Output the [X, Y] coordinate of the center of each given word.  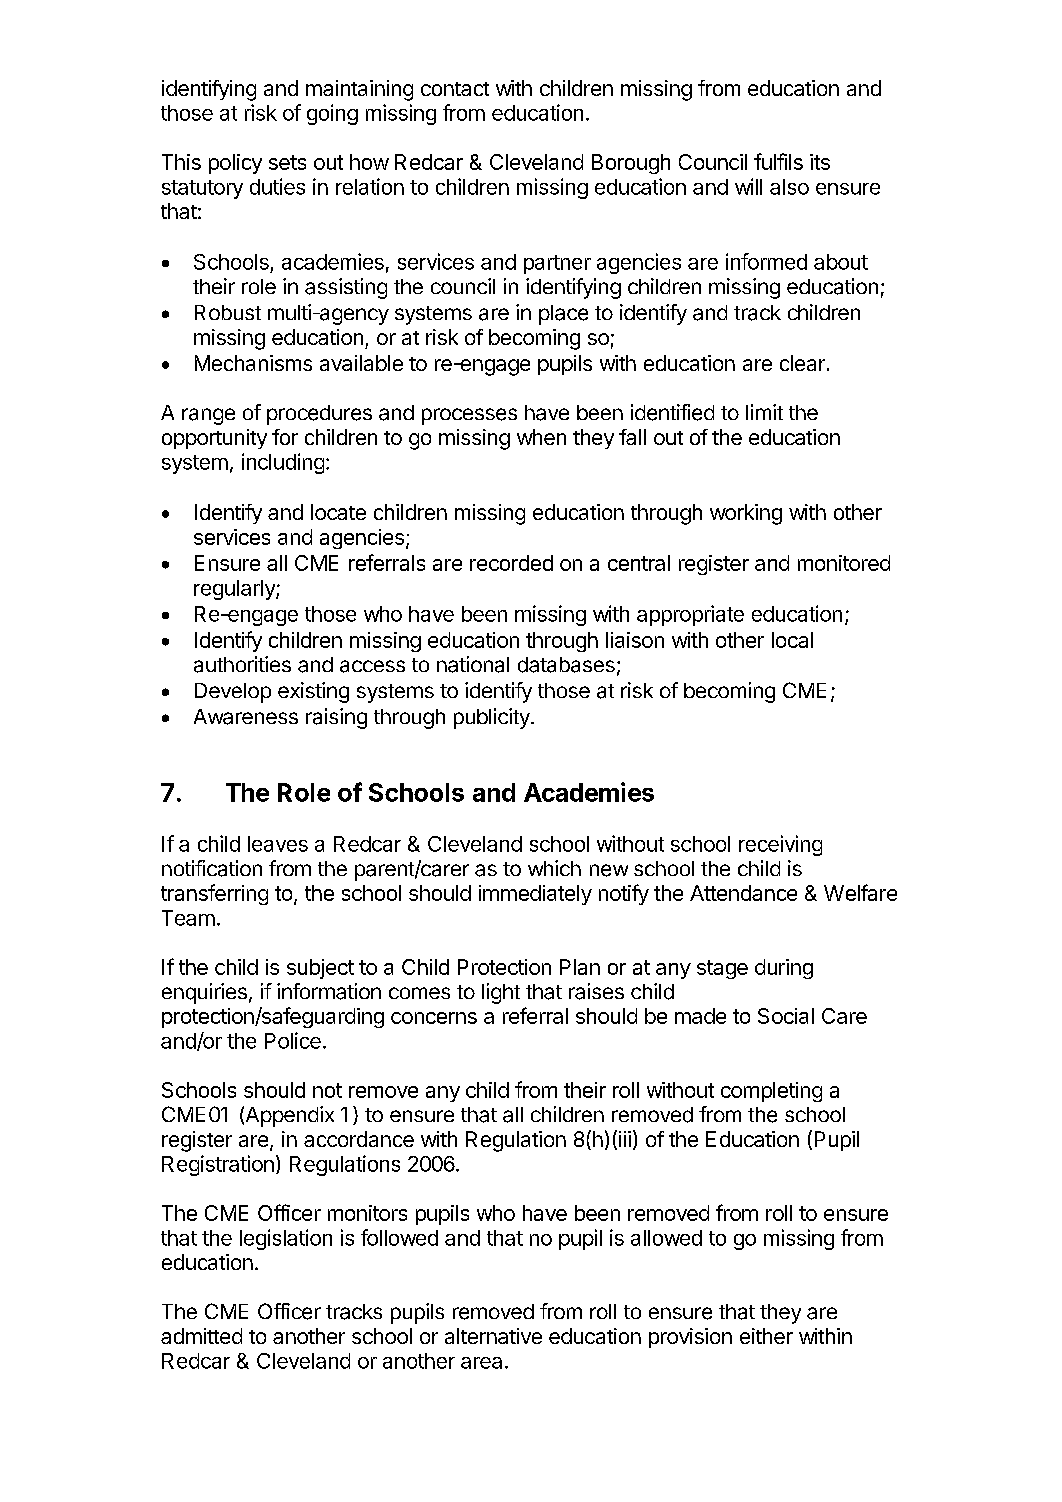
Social [786, 1016]
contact [455, 89]
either [766, 1336]
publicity [493, 718]
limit [764, 412]
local [792, 640]
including [283, 463]
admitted [201, 1336]
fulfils [778, 161]
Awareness [246, 717]
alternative [493, 1336]
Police [293, 1040]
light [501, 993]
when [541, 437]
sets [287, 162]
